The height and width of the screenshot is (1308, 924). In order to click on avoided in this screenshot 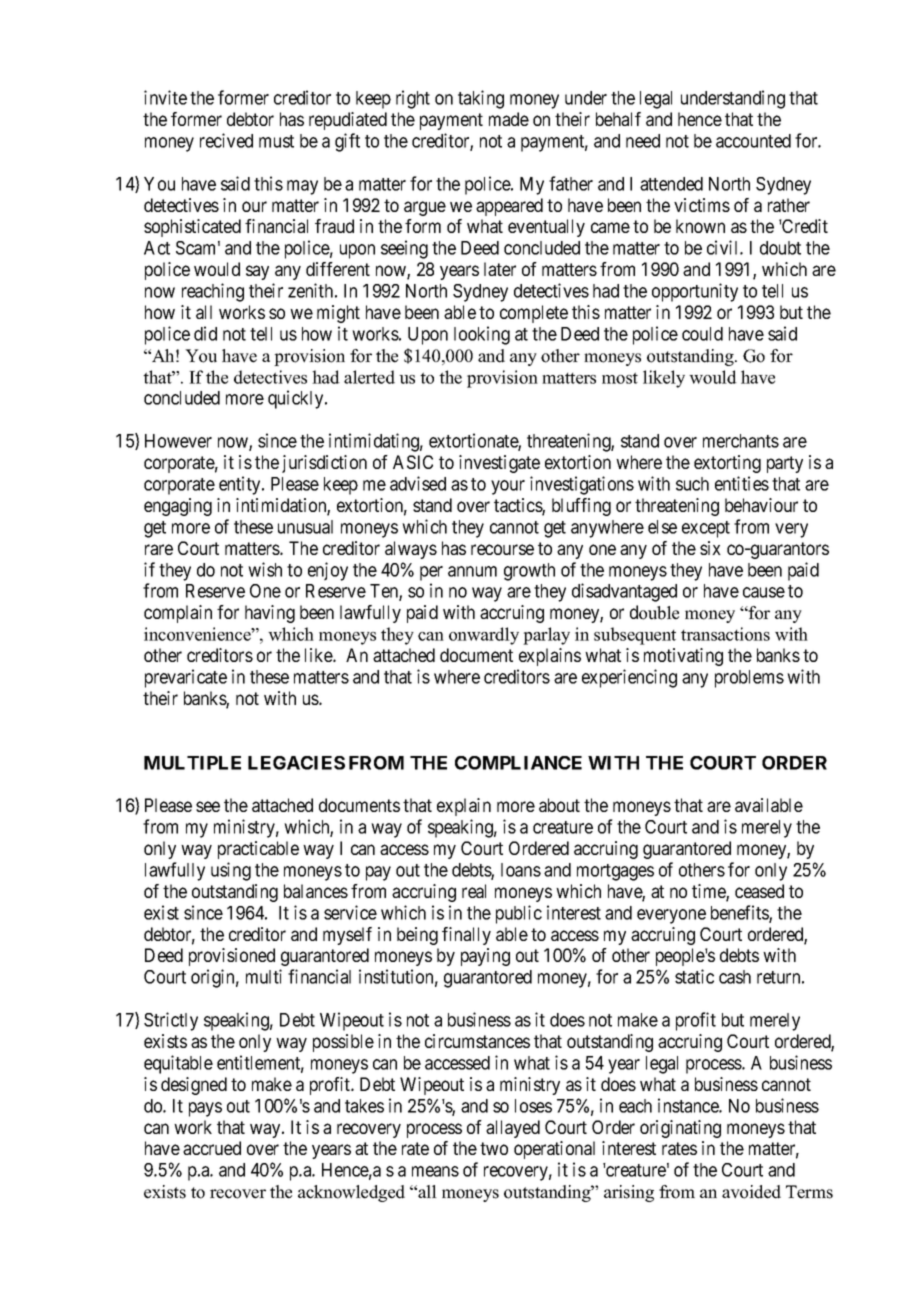, I will do `click(751, 1192)`.
